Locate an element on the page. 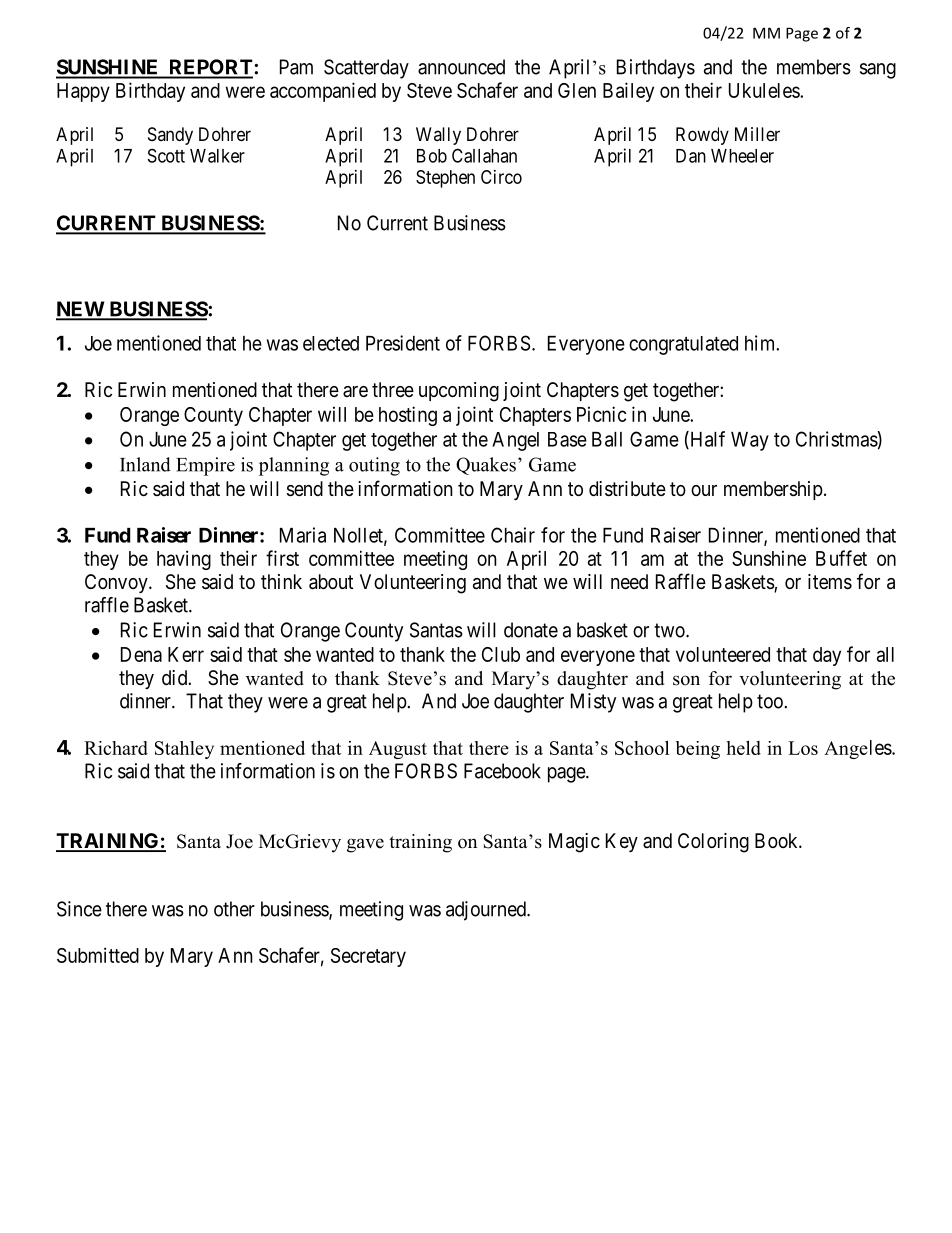  Chair is located at coordinates (513, 535).
